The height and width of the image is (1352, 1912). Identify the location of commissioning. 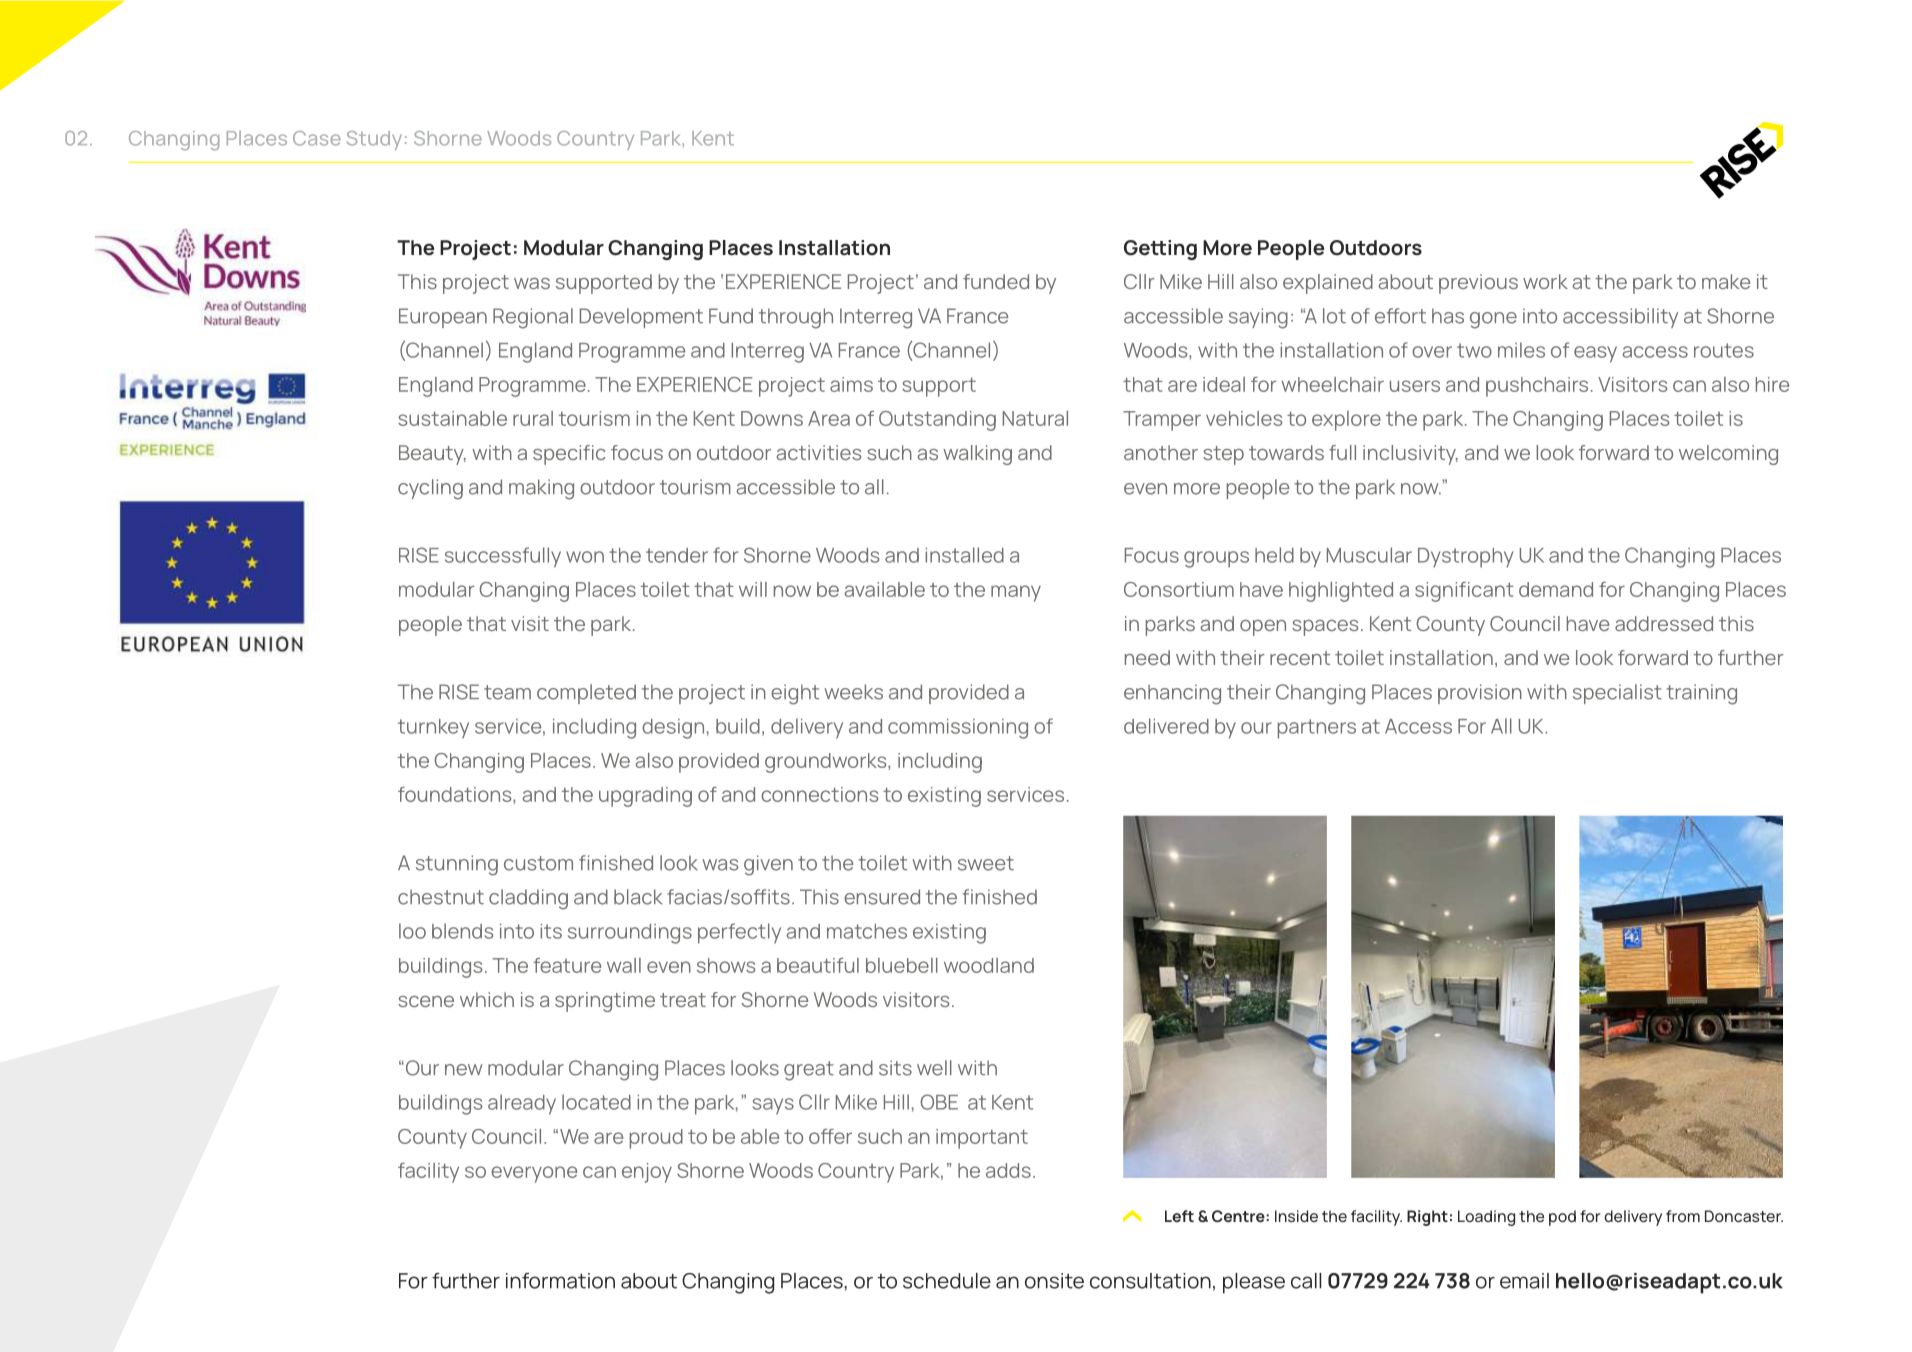
(958, 729).
